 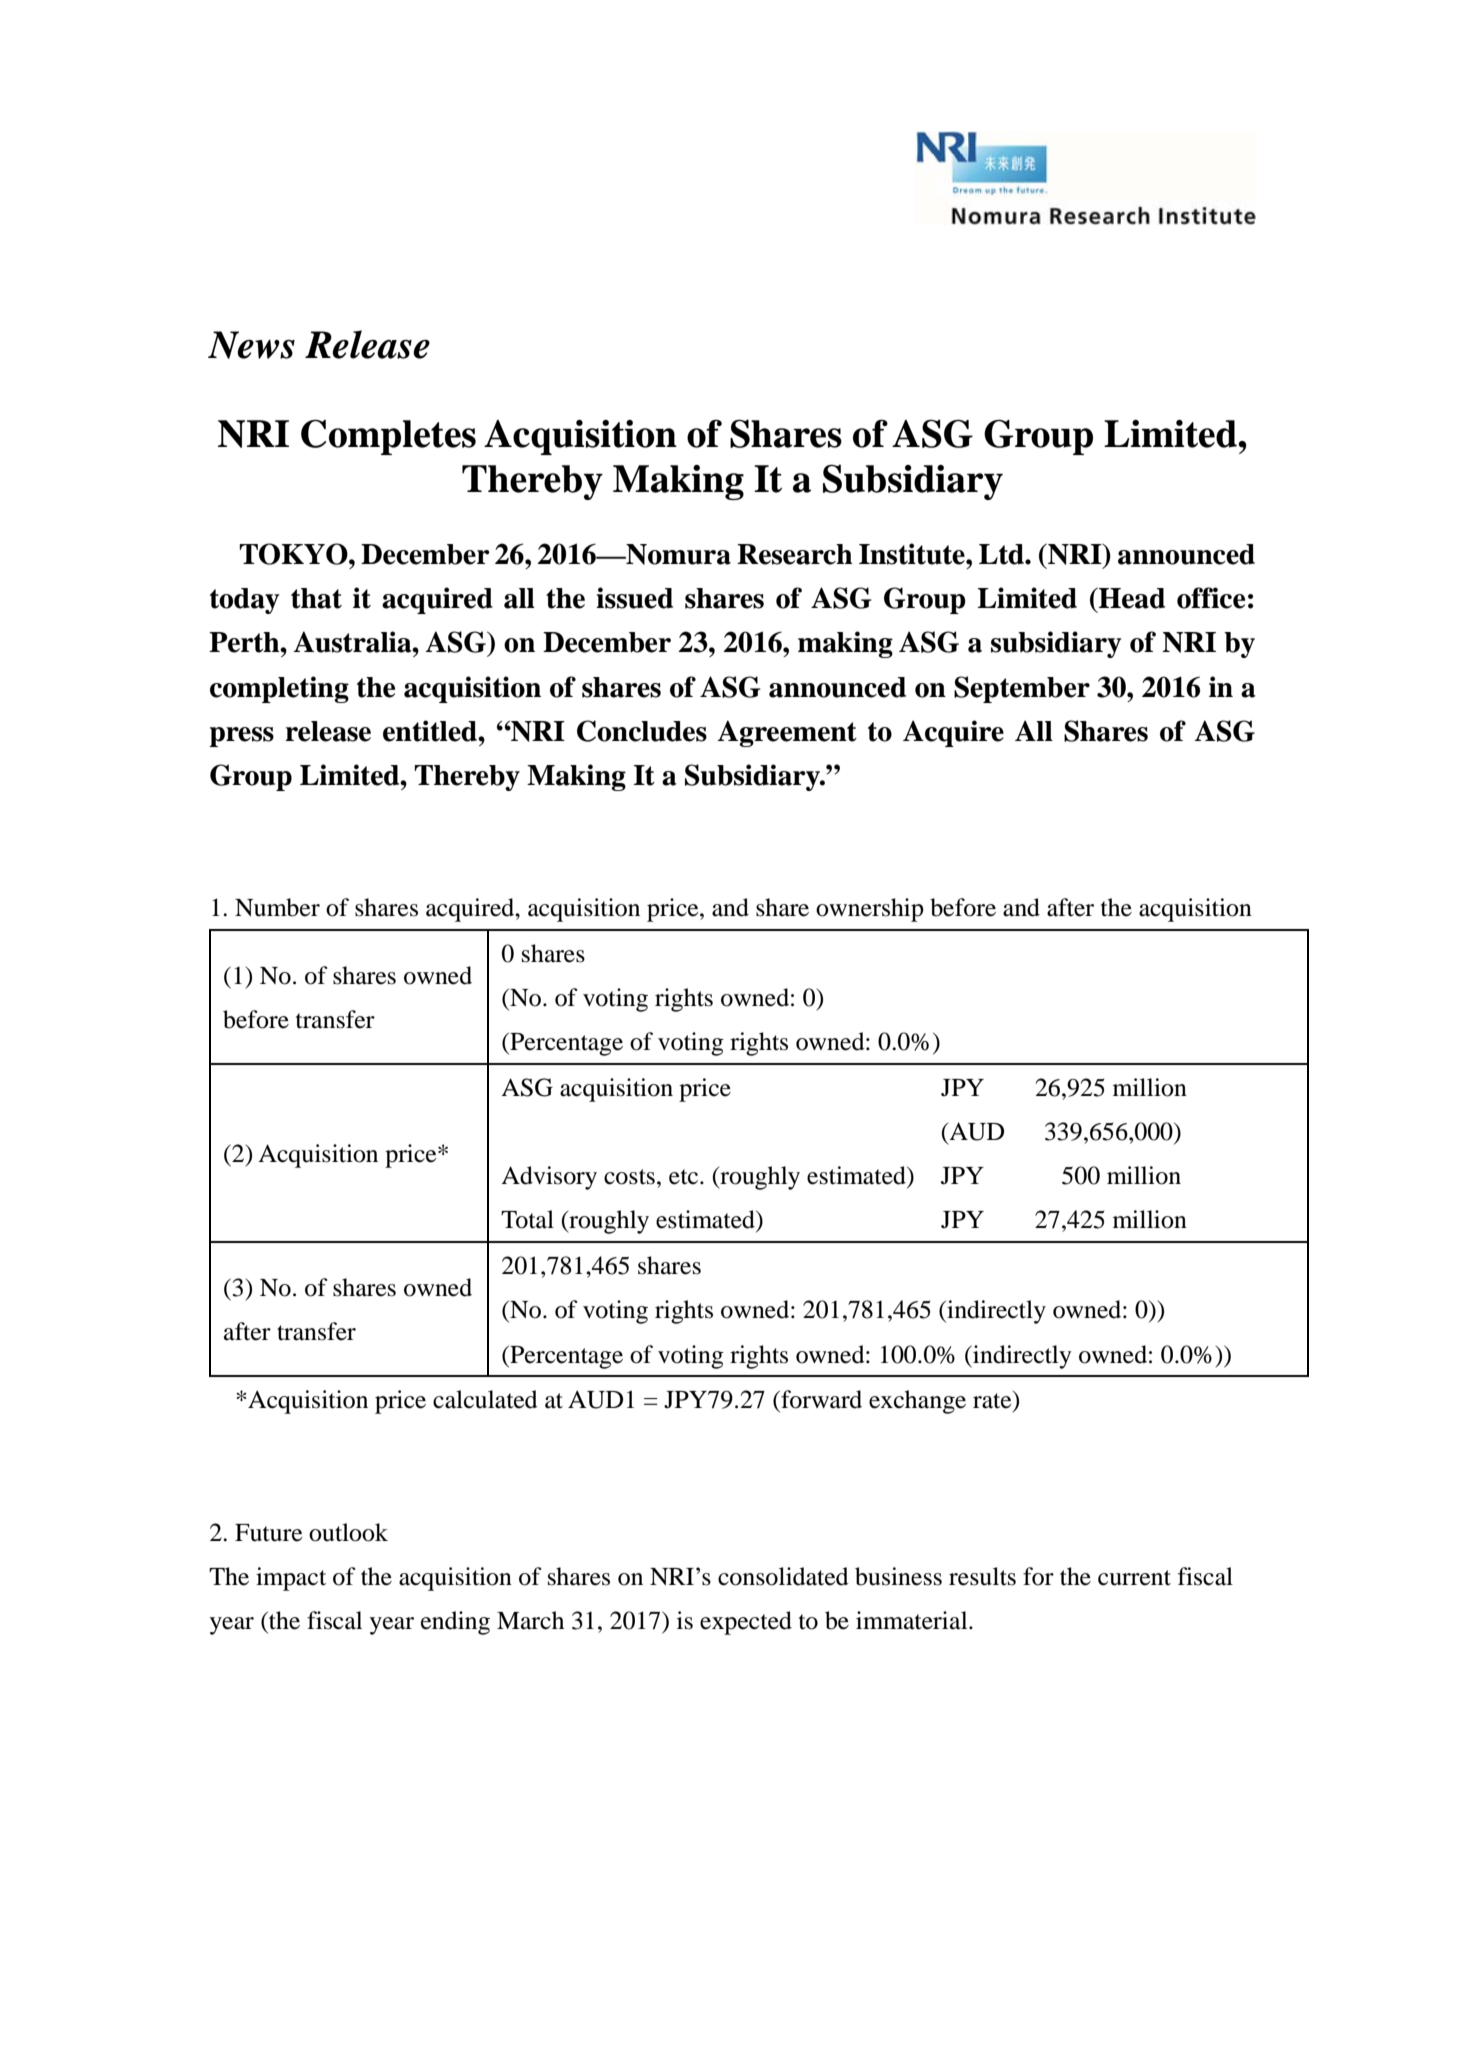 I want to click on Agreement, so click(x=787, y=733).
